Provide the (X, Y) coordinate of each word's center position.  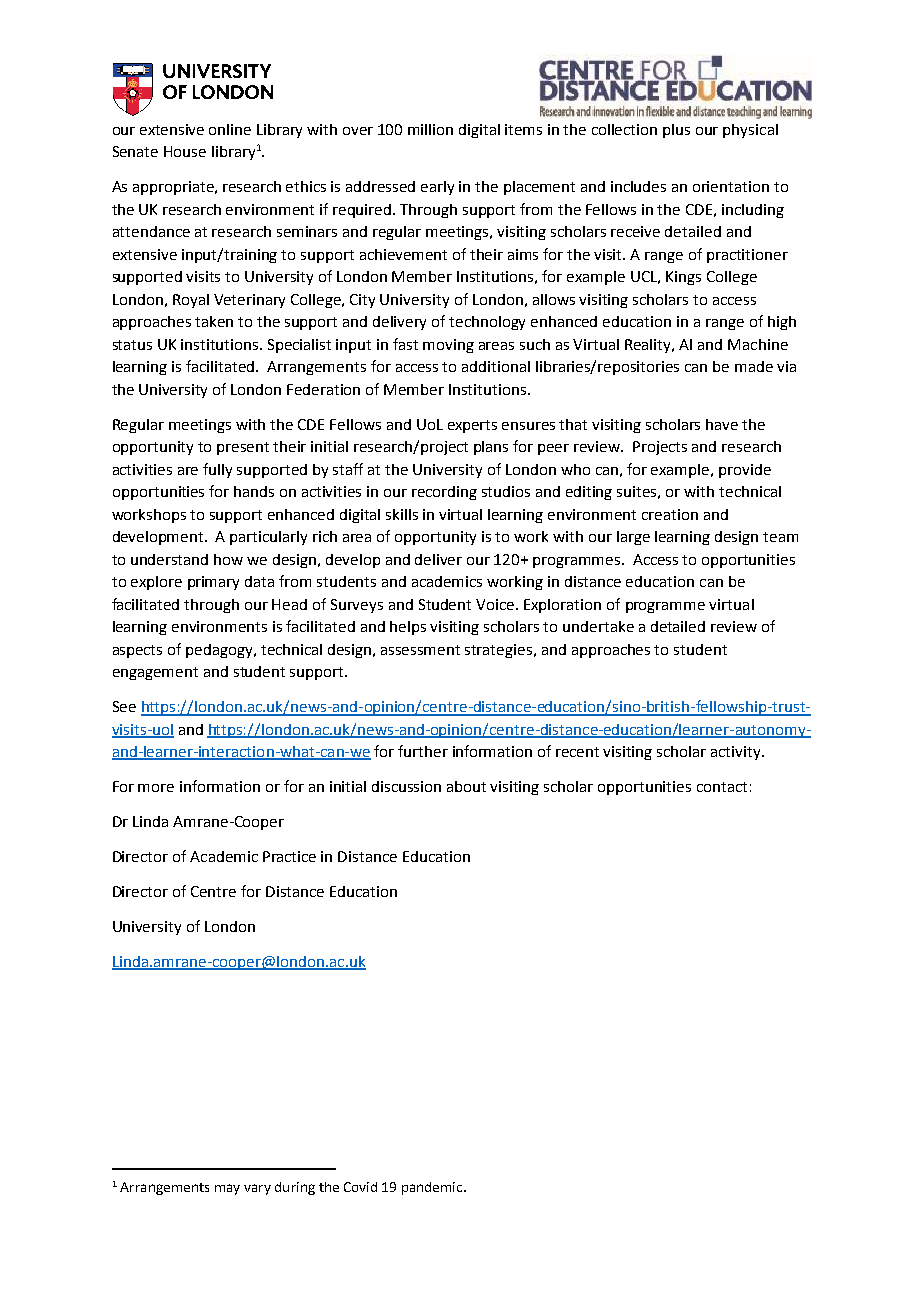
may (227, 1189)
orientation (731, 186)
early (437, 188)
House (185, 151)
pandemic (433, 1188)
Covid (360, 1187)
